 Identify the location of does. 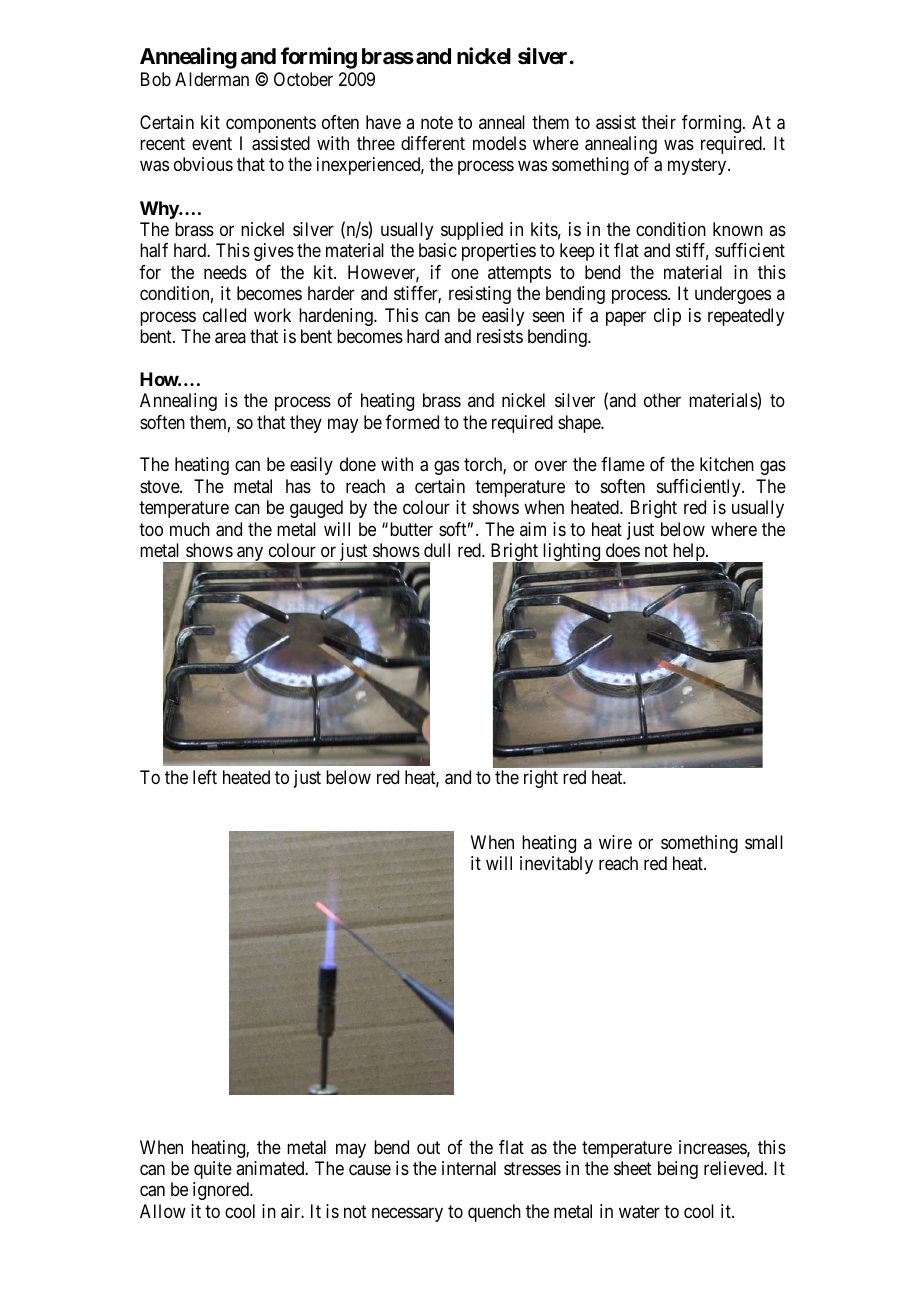
(623, 550).
